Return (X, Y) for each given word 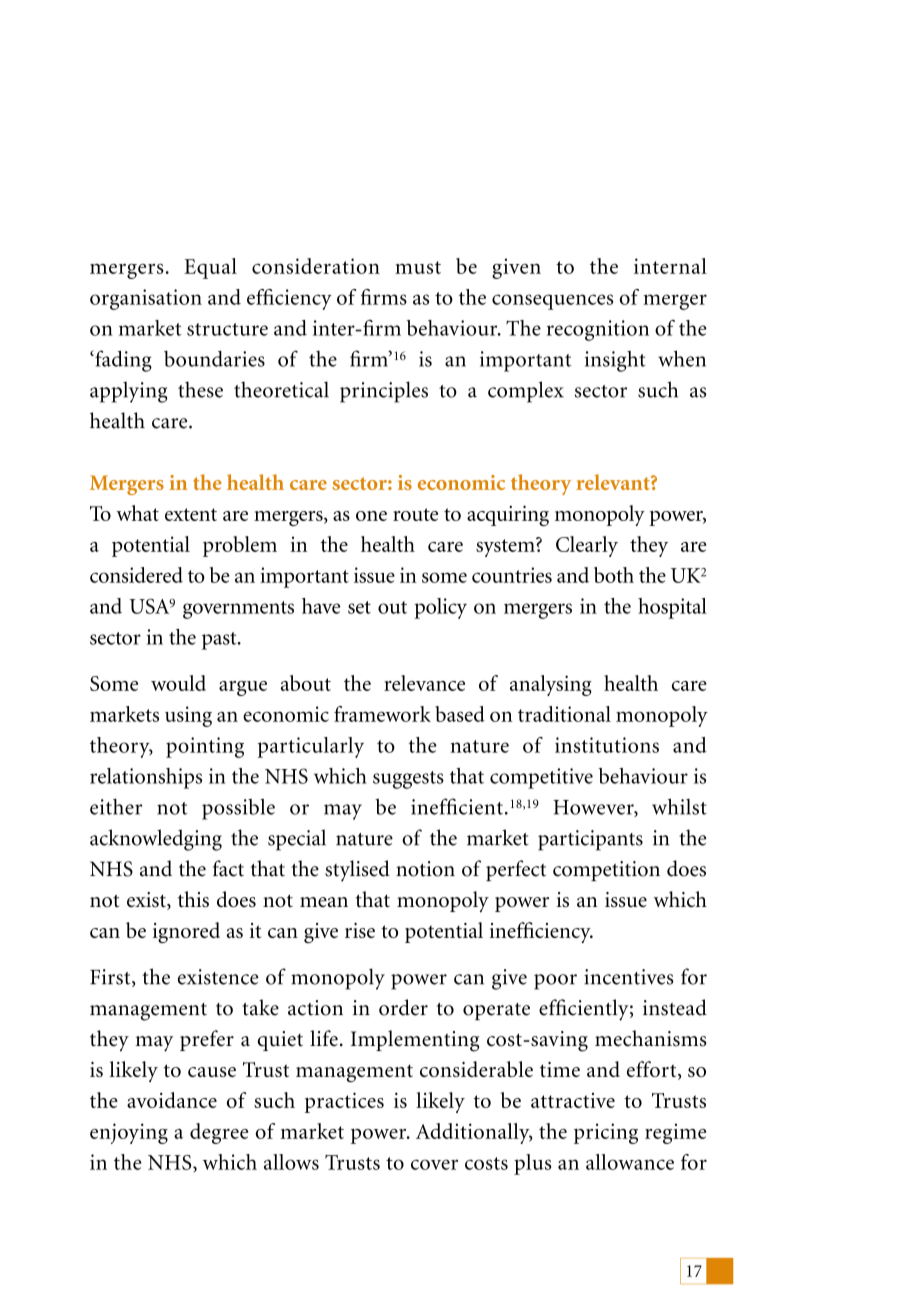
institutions (607, 745)
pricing (606, 1133)
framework (382, 714)
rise (360, 930)
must (418, 267)
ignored (186, 932)
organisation (146, 299)
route (415, 514)
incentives (629, 977)
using (188, 716)
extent (191, 514)
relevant (614, 482)
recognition (598, 330)
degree (219, 1133)
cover (434, 1164)
